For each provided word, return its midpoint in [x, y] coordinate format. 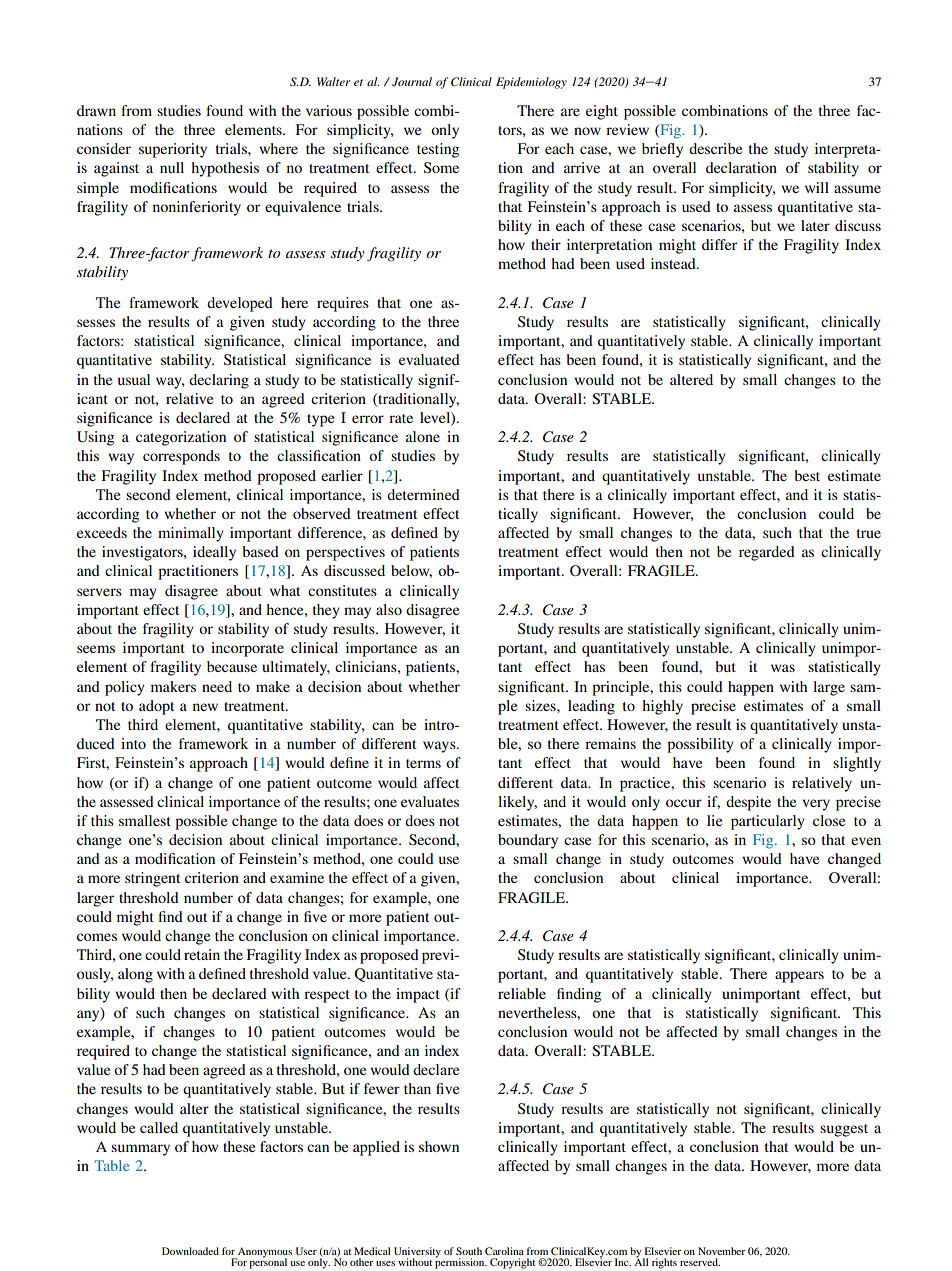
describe [715, 148]
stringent [152, 879]
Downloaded [190, 1251]
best [807, 475]
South [469, 1251]
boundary [528, 841]
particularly [768, 822]
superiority [173, 150]
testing [438, 150]
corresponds [181, 457]
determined [423, 494]
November [721, 1251]
